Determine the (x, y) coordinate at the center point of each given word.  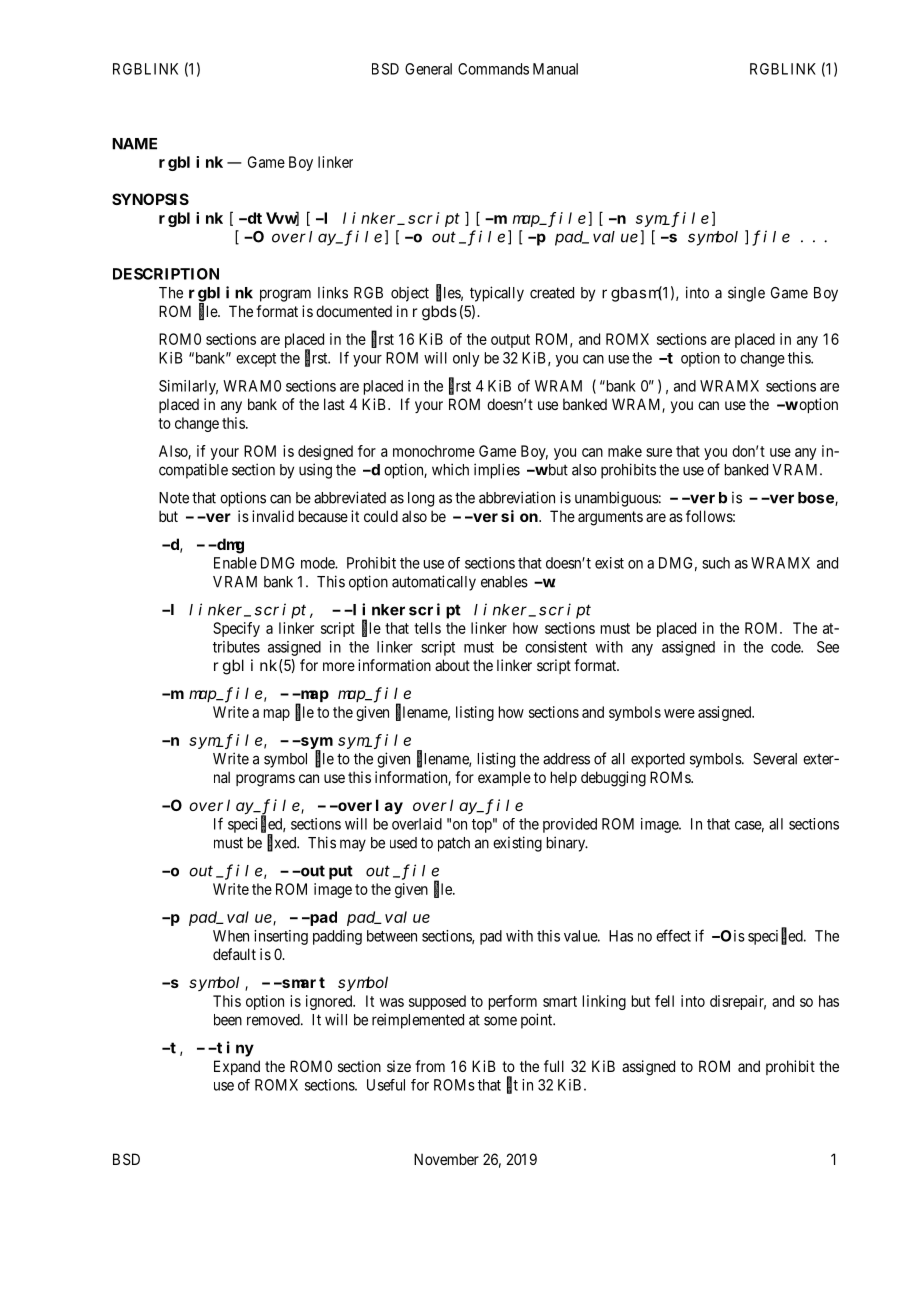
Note (174, 498)
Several (775, 759)
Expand (237, 1067)
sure (659, 452)
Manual (555, 69)
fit (512, 1085)
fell (664, 1001)
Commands (493, 69)
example (504, 778)
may (353, 845)
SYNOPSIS (150, 199)
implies (497, 471)
